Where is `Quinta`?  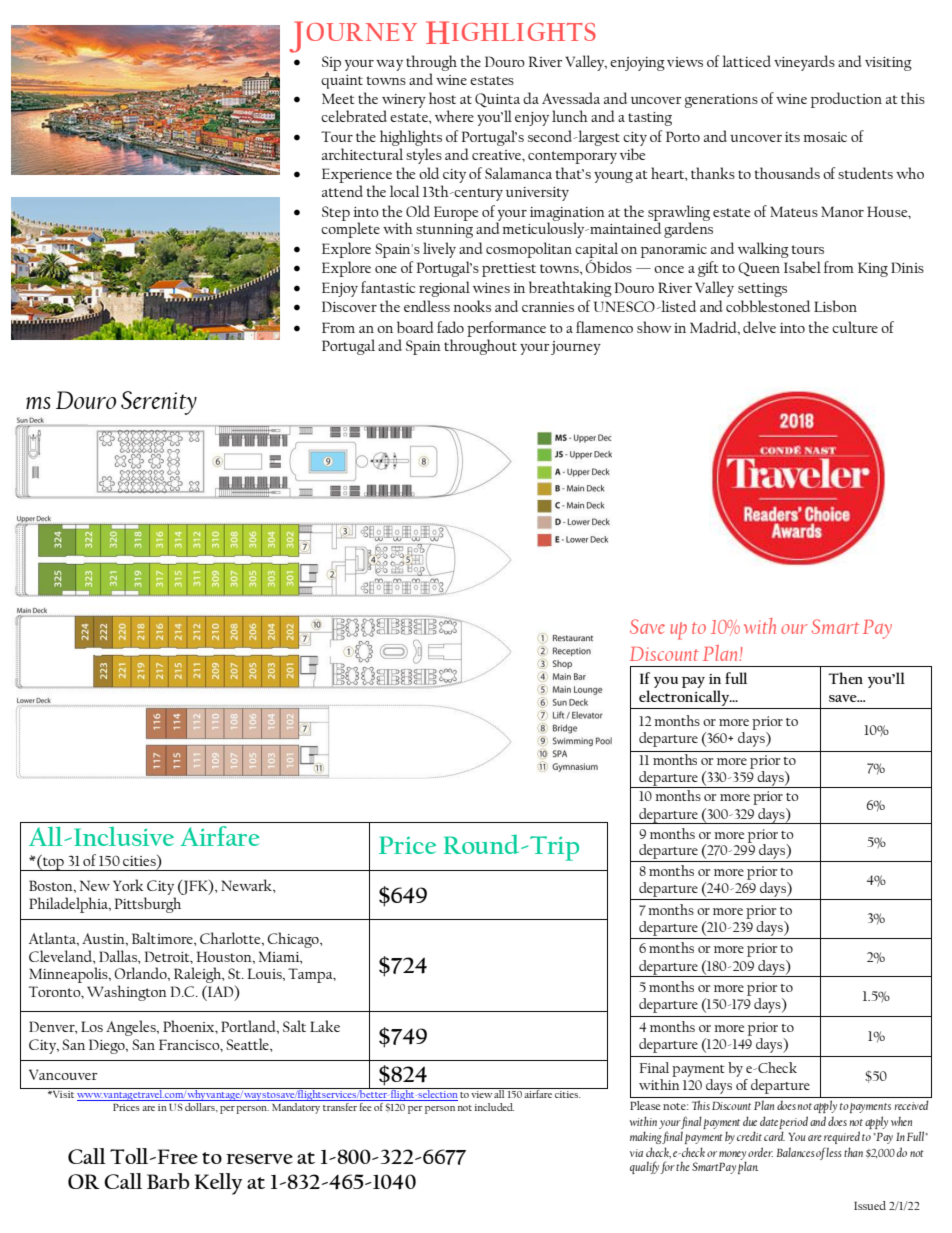 Quinta is located at coordinates (497, 100).
